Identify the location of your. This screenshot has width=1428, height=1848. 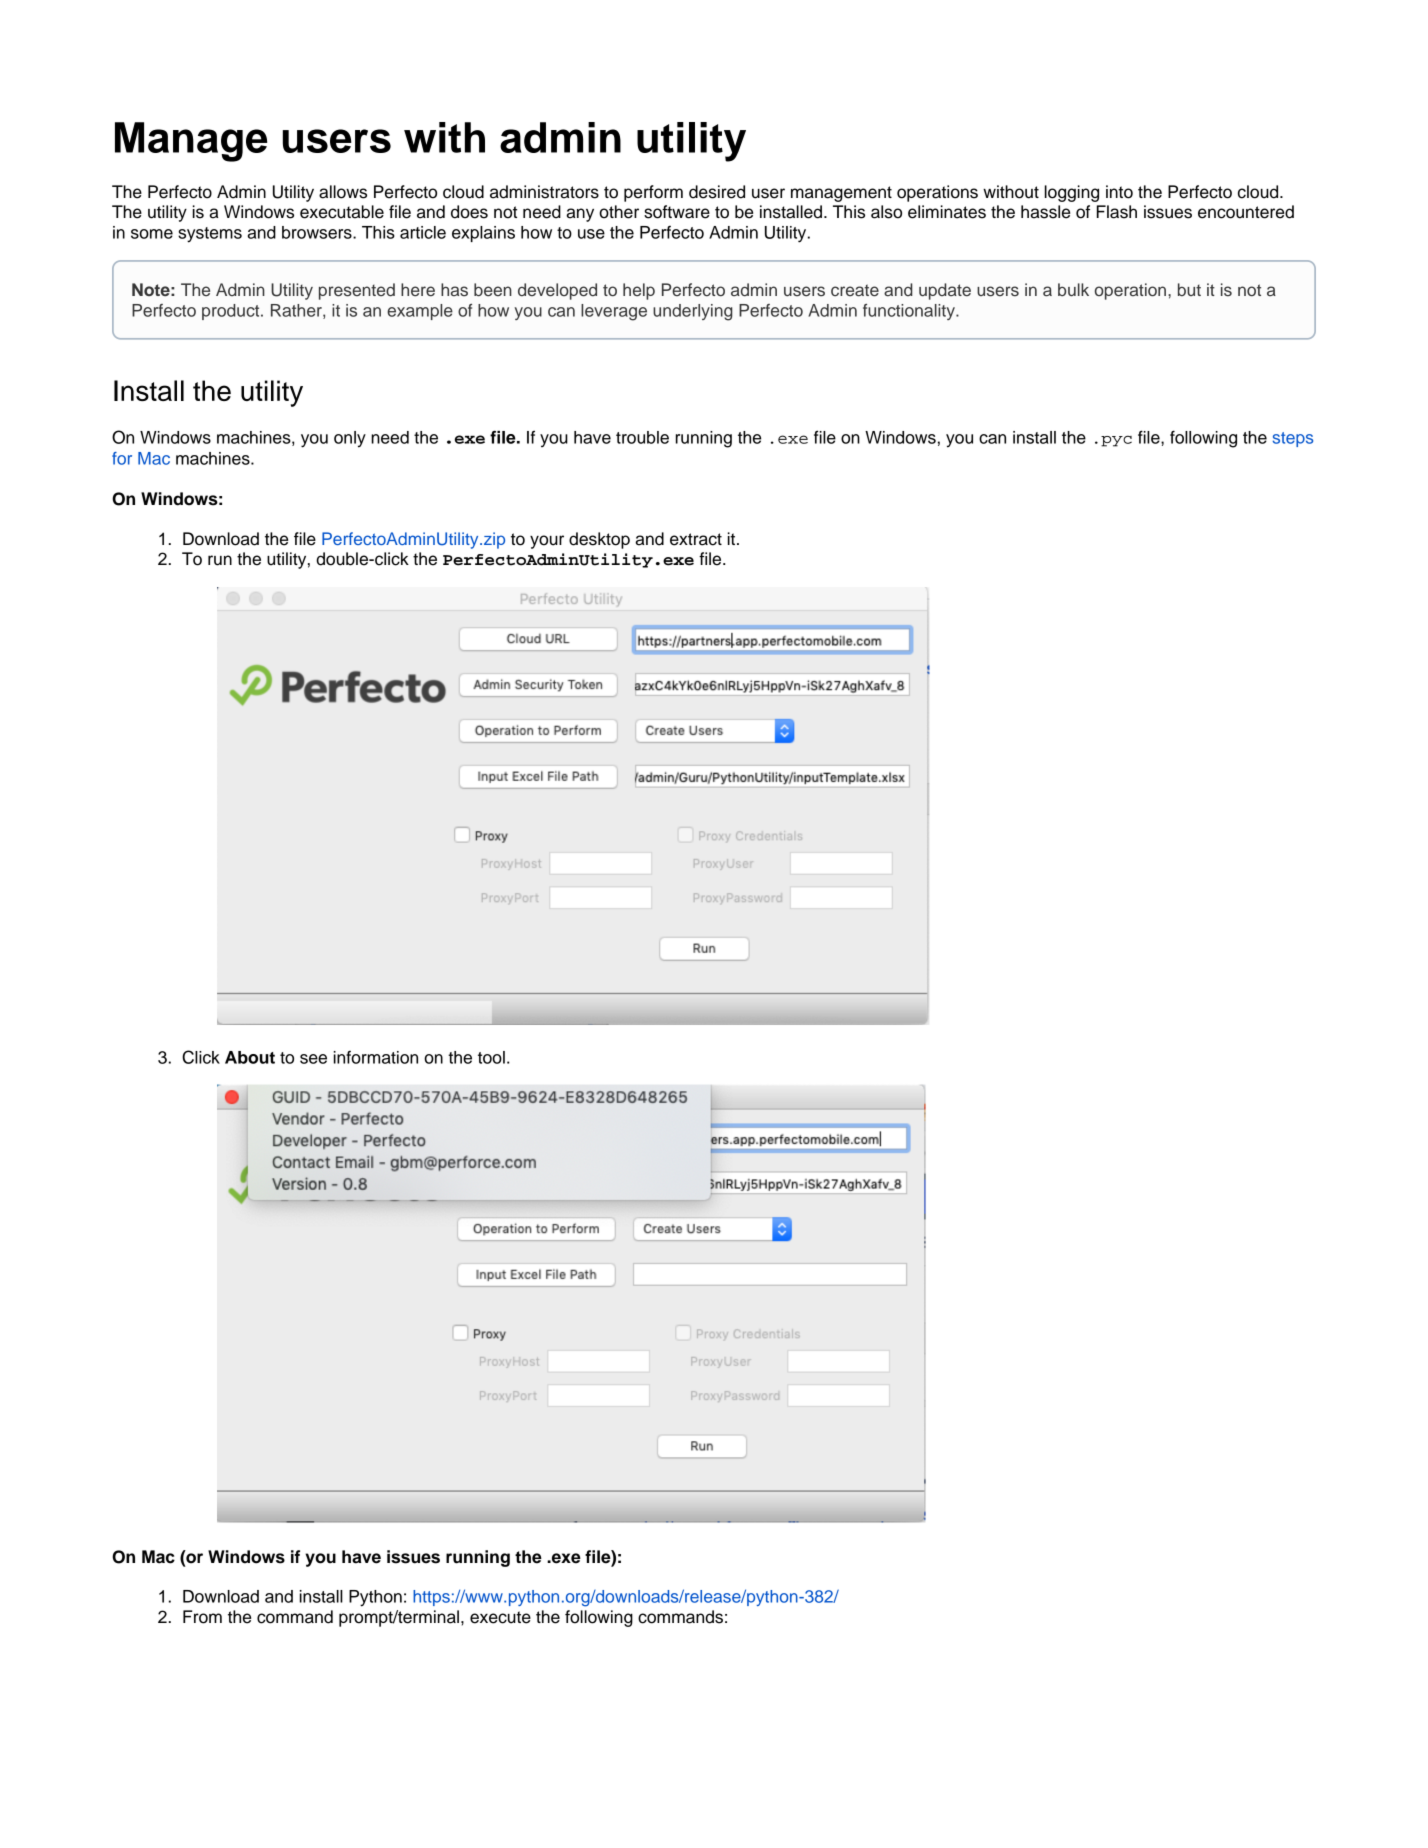
(547, 542).
